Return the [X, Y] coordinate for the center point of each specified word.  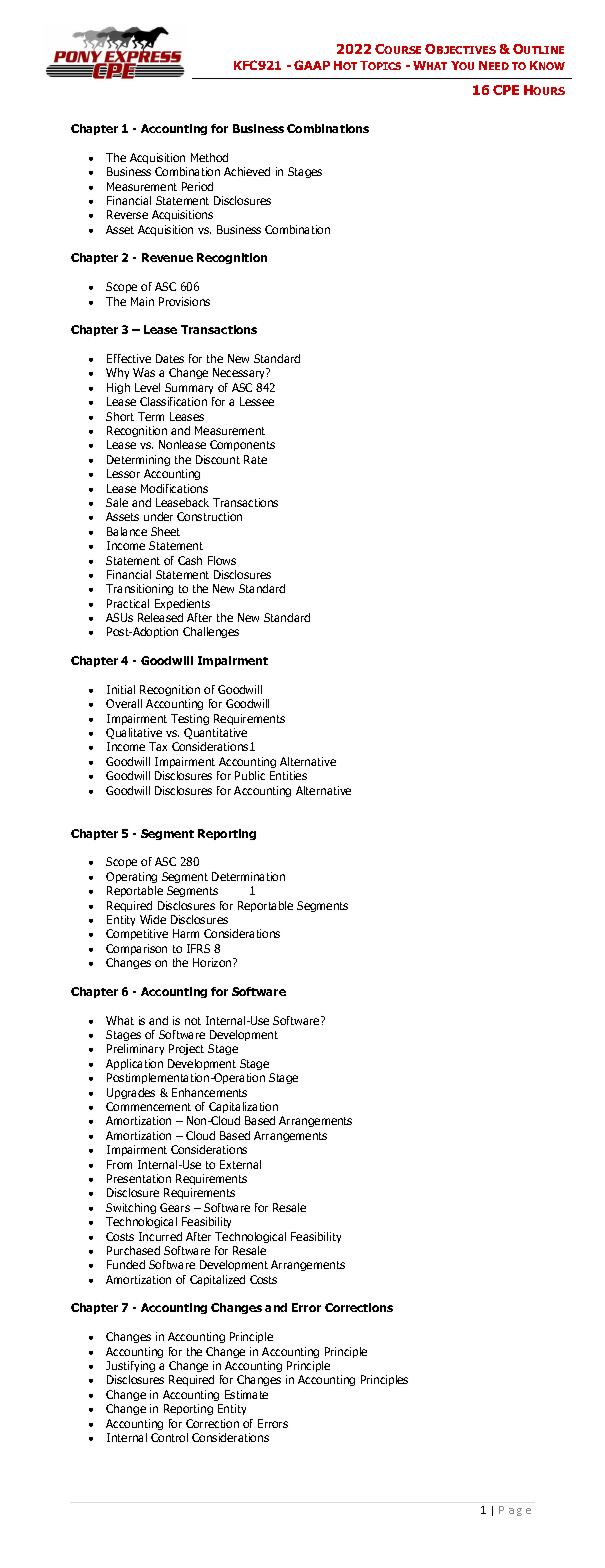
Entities [288, 775]
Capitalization [243, 1107]
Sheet [165, 531]
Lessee [257, 401]
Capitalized [217, 1280]
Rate [255, 459]
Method [209, 157]
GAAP [312, 65]
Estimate [246, 1394]
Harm [186, 933]
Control [169, 1437]
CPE [506, 90]
